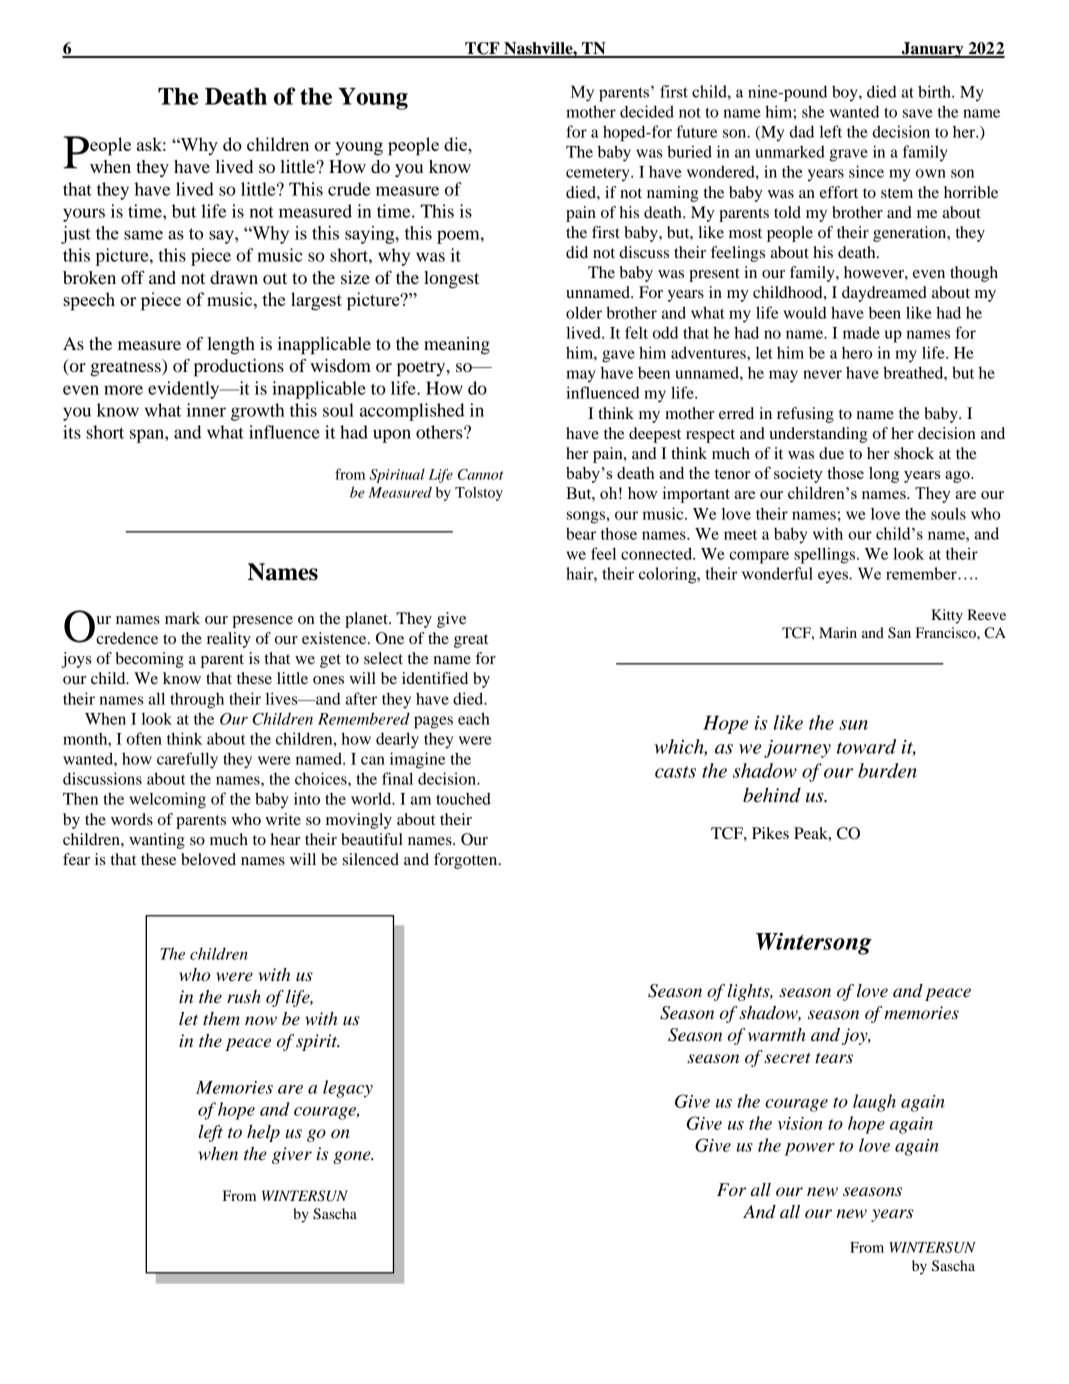  Describe the element at coordinates (480, 474) in the image. I see `Cannot` at that location.
